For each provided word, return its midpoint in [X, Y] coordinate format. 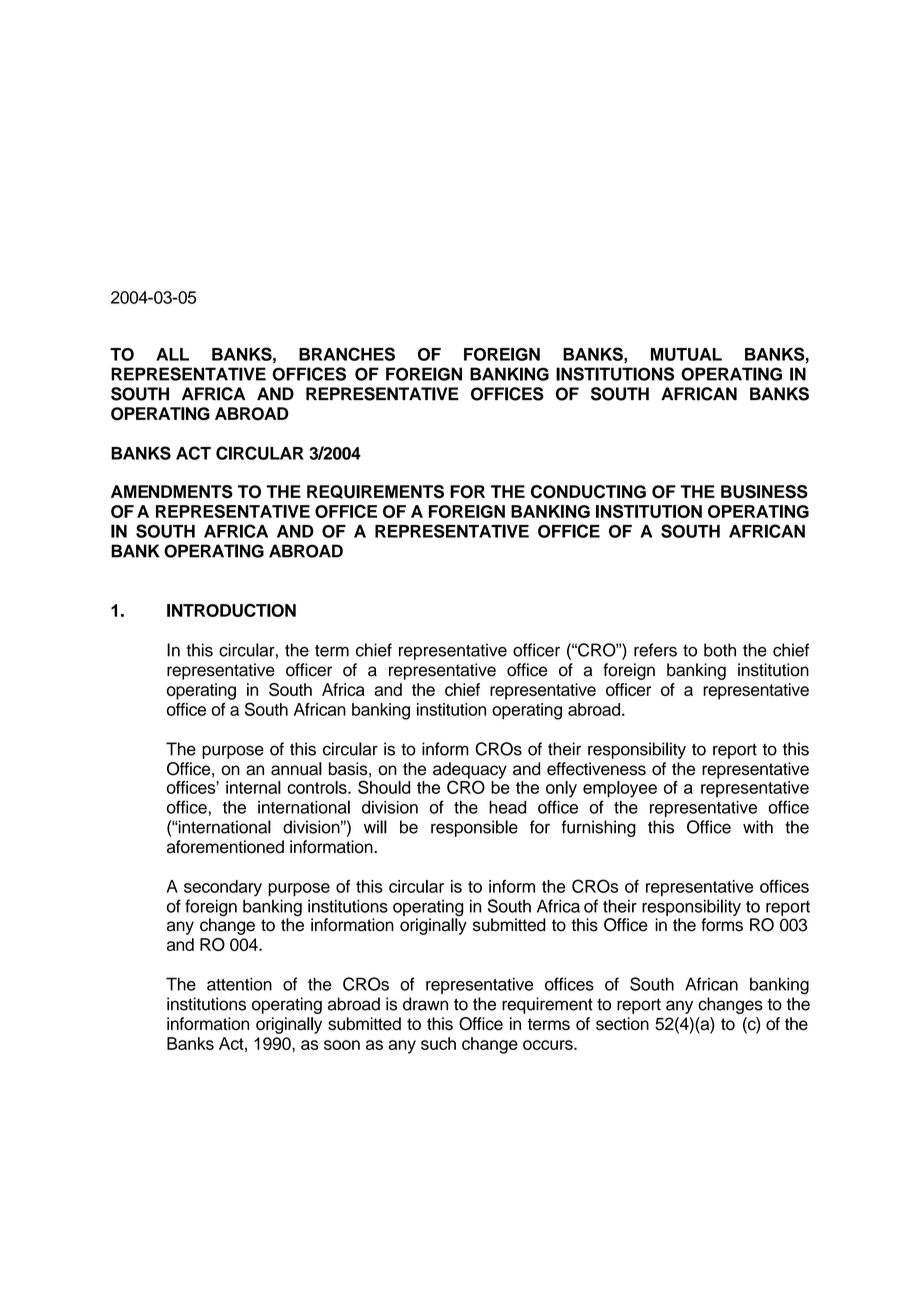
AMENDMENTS [172, 492]
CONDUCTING [588, 492]
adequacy [470, 771]
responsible [474, 828]
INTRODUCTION [231, 610]
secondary [223, 888]
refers [655, 650]
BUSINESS [764, 492]
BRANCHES [347, 354]
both [720, 650]
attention [239, 984]
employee [620, 789]
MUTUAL [686, 354]
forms [722, 925]
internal [253, 787]
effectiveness [596, 769]
